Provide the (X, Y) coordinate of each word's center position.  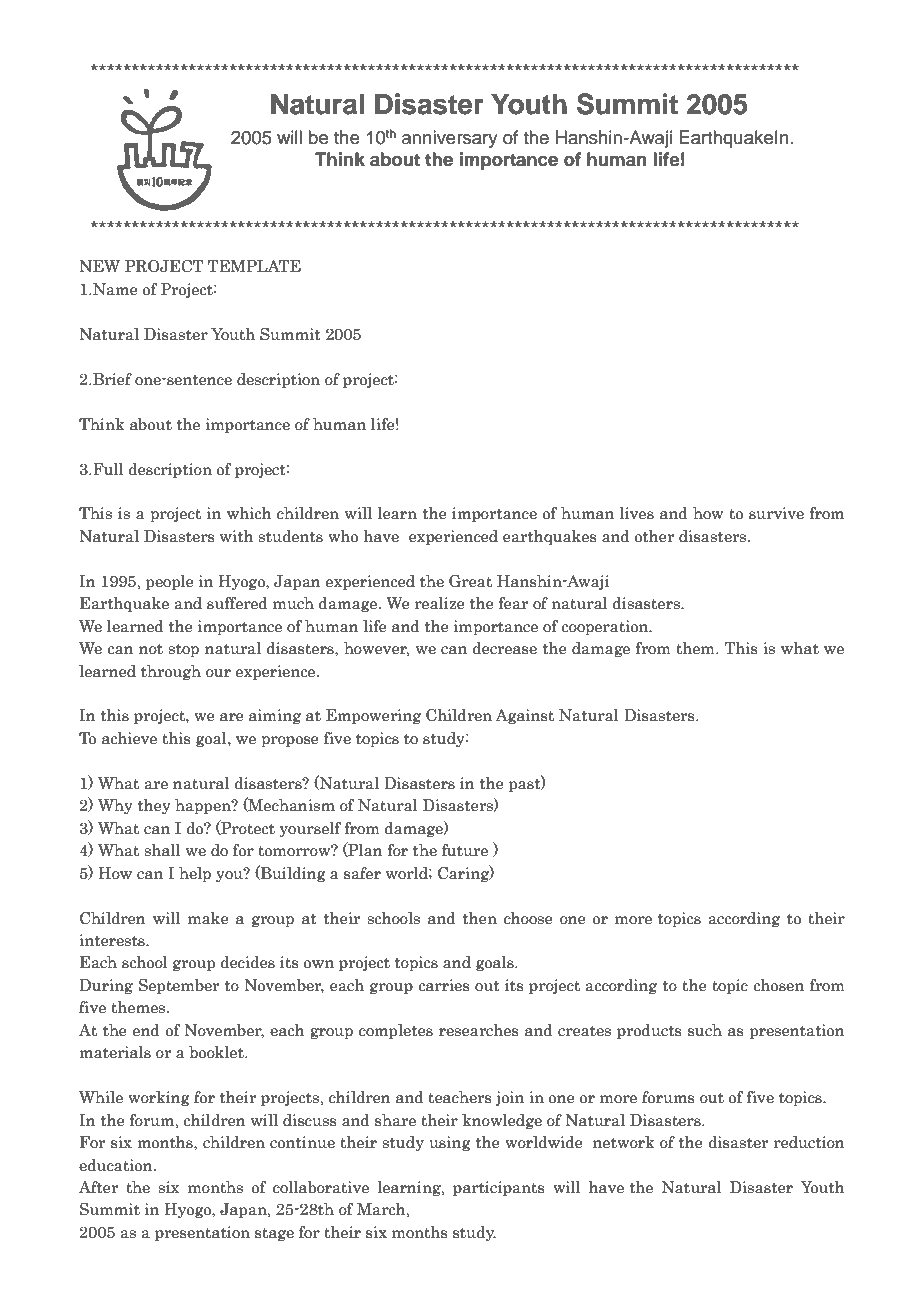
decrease (504, 648)
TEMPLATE (254, 266)
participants (499, 1188)
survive (776, 513)
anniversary (450, 139)
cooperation (606, 627)
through (171, 672)
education (117, 1165)
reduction (809, 1142)
